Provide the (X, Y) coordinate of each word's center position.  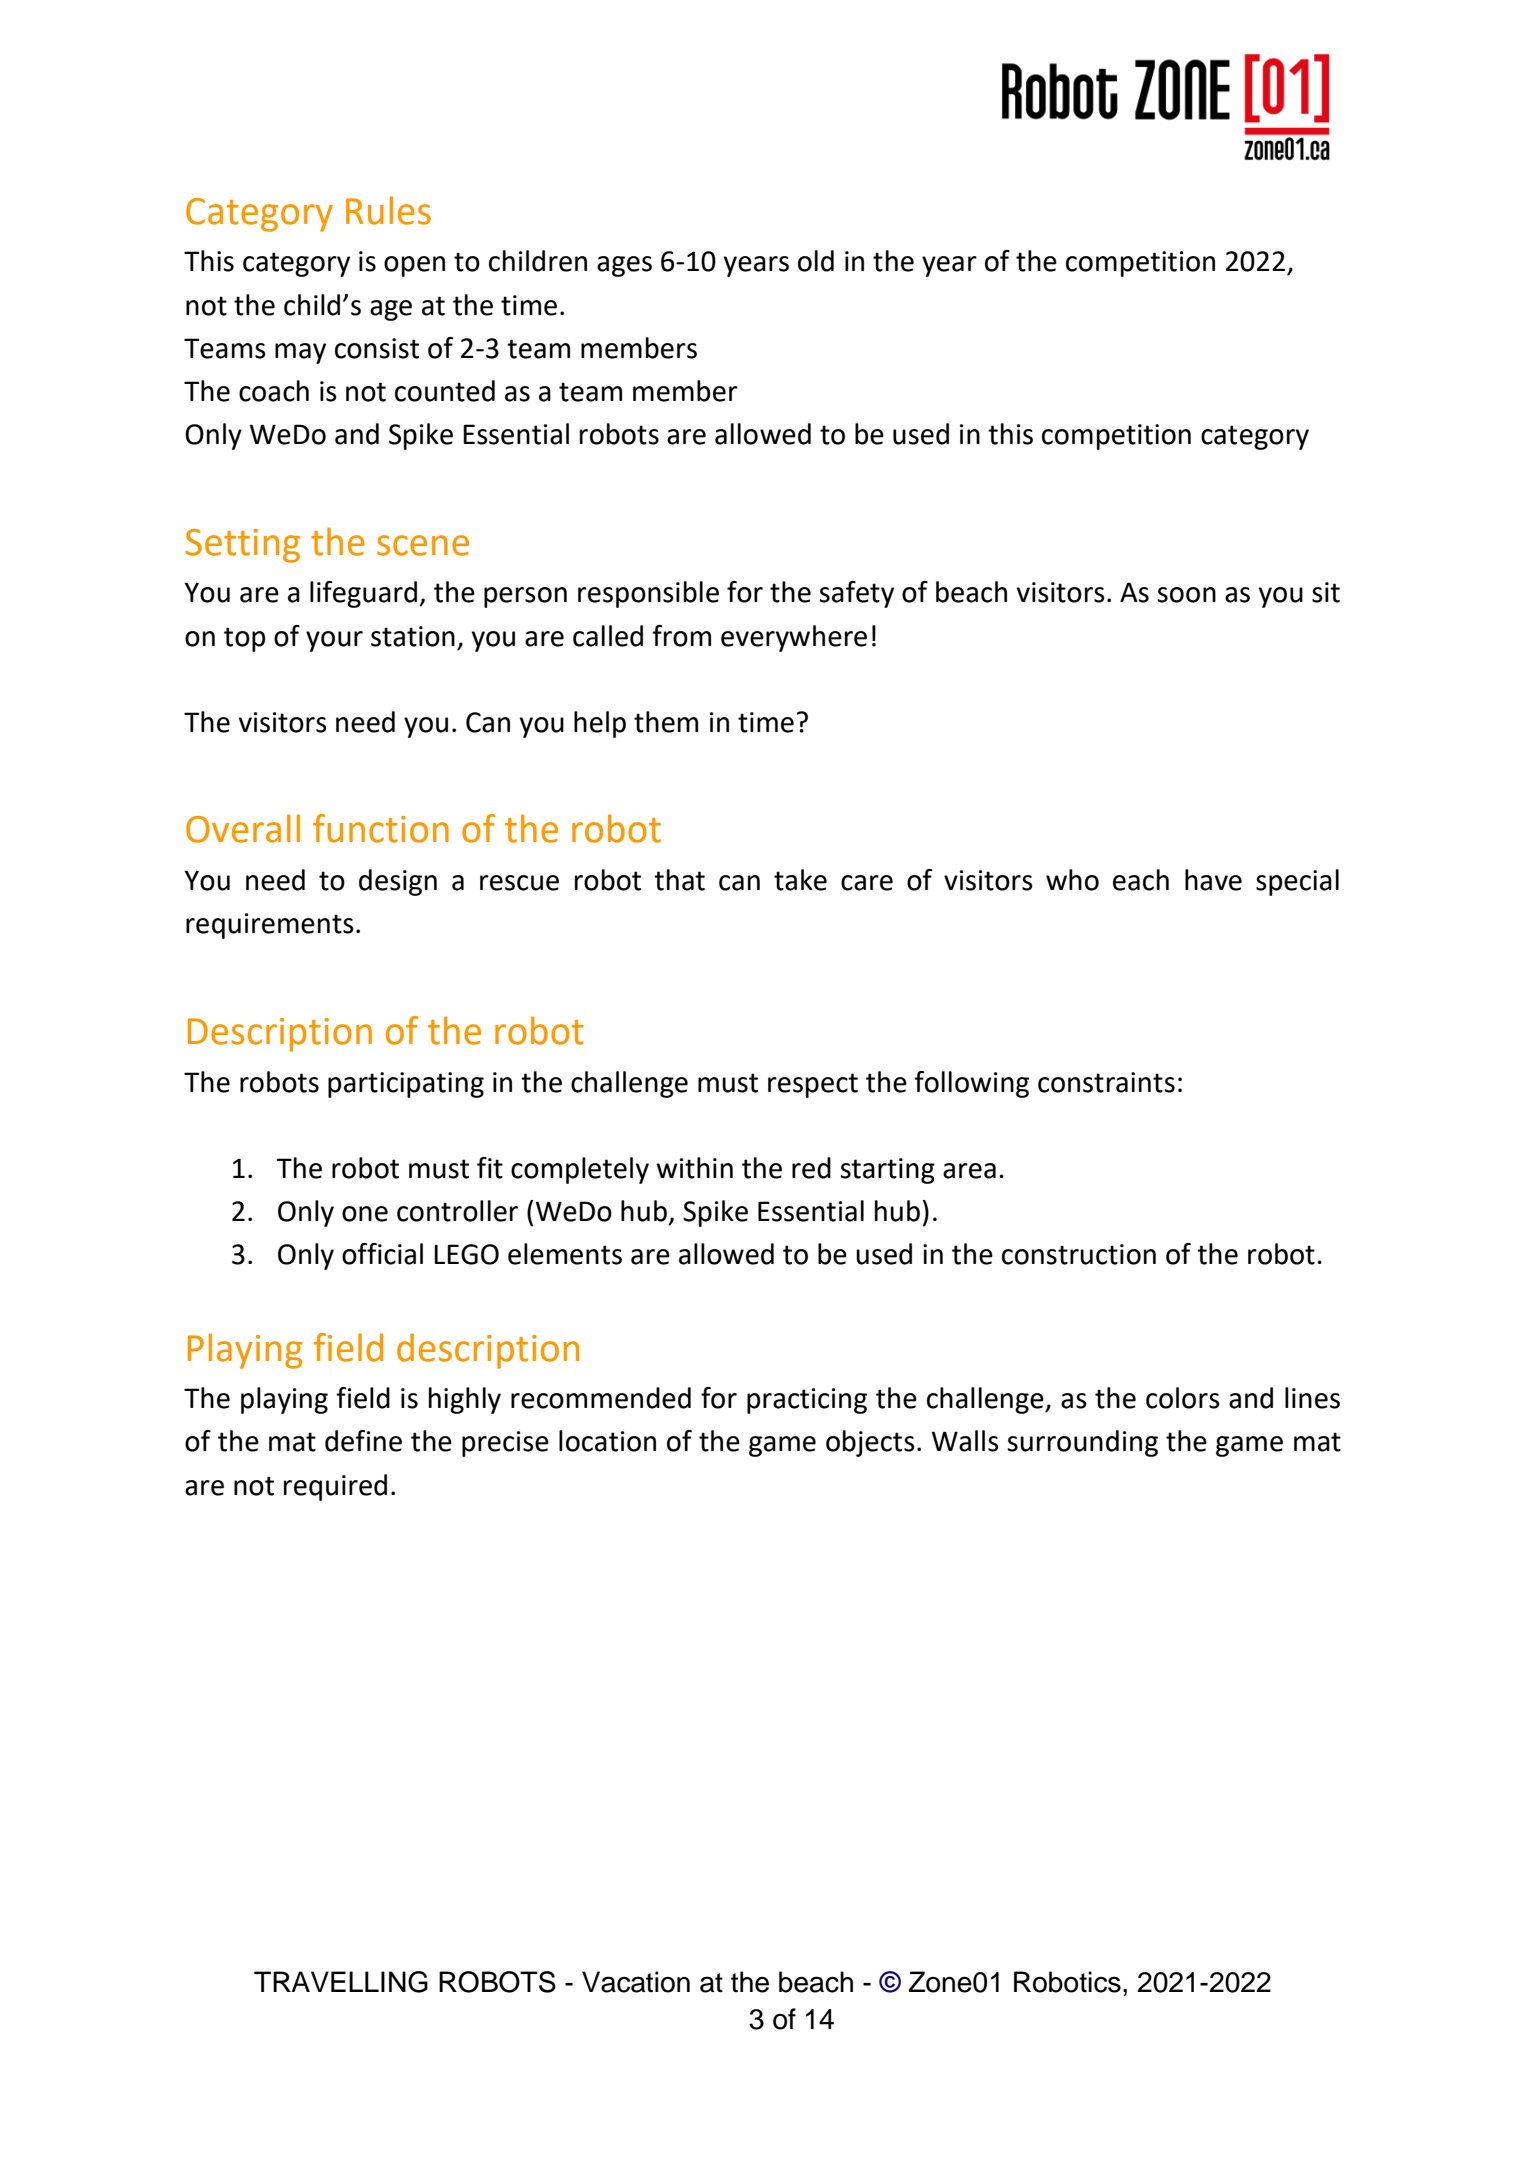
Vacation (636, 1982)
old (816, 261)
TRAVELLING (341, 1982)
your (334, 641)
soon (1186, 595)
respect (813, 1085)
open (414, 266)
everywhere (794, 638)
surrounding (1082, 1443)
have (1213, 880)
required (335, 1487)
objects (870, 1443)
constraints (1106, 1082)
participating (406, 1085)
